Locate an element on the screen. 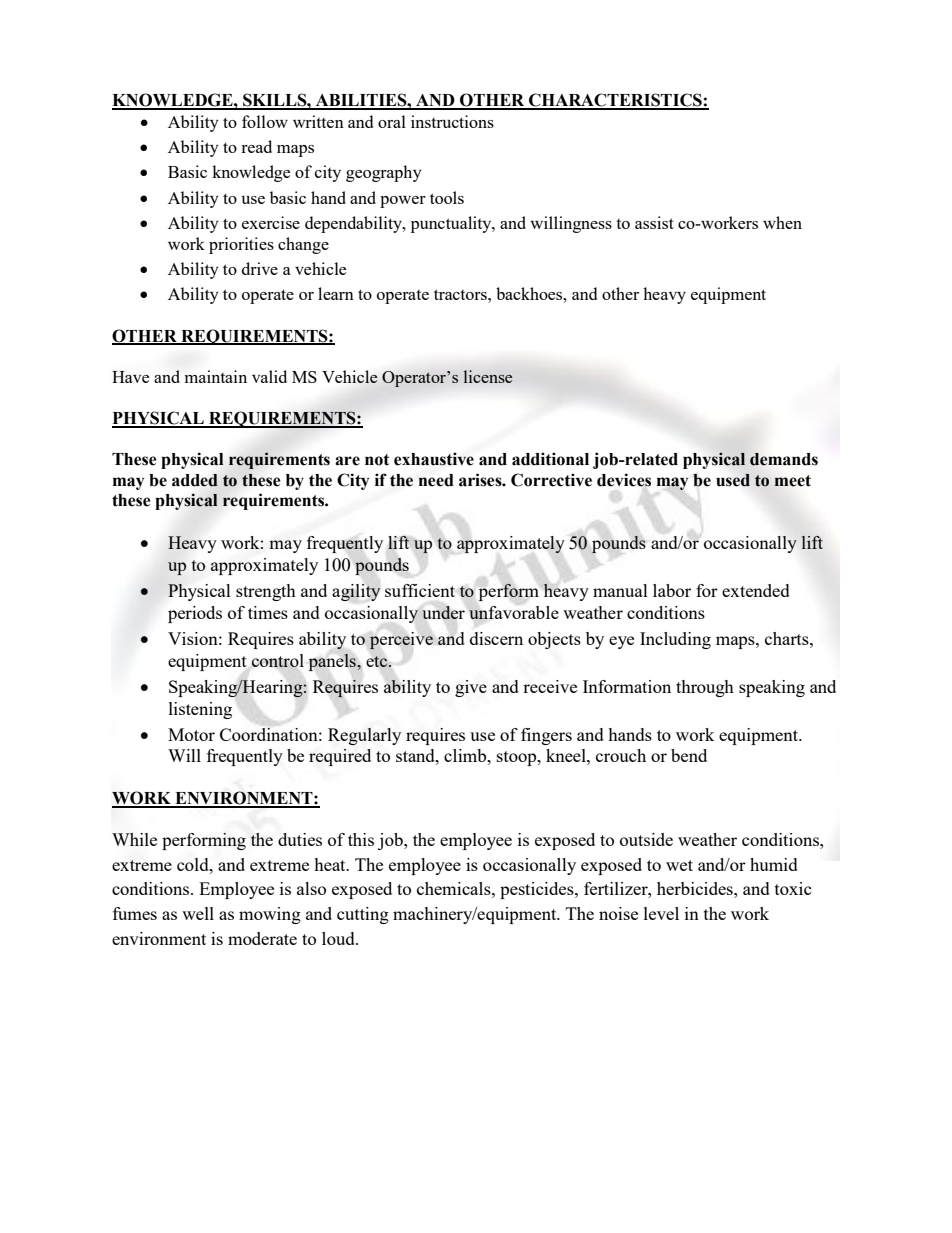 The height and width of the screenshot is (1233, 952). well is located at coordinates (198, 913).
